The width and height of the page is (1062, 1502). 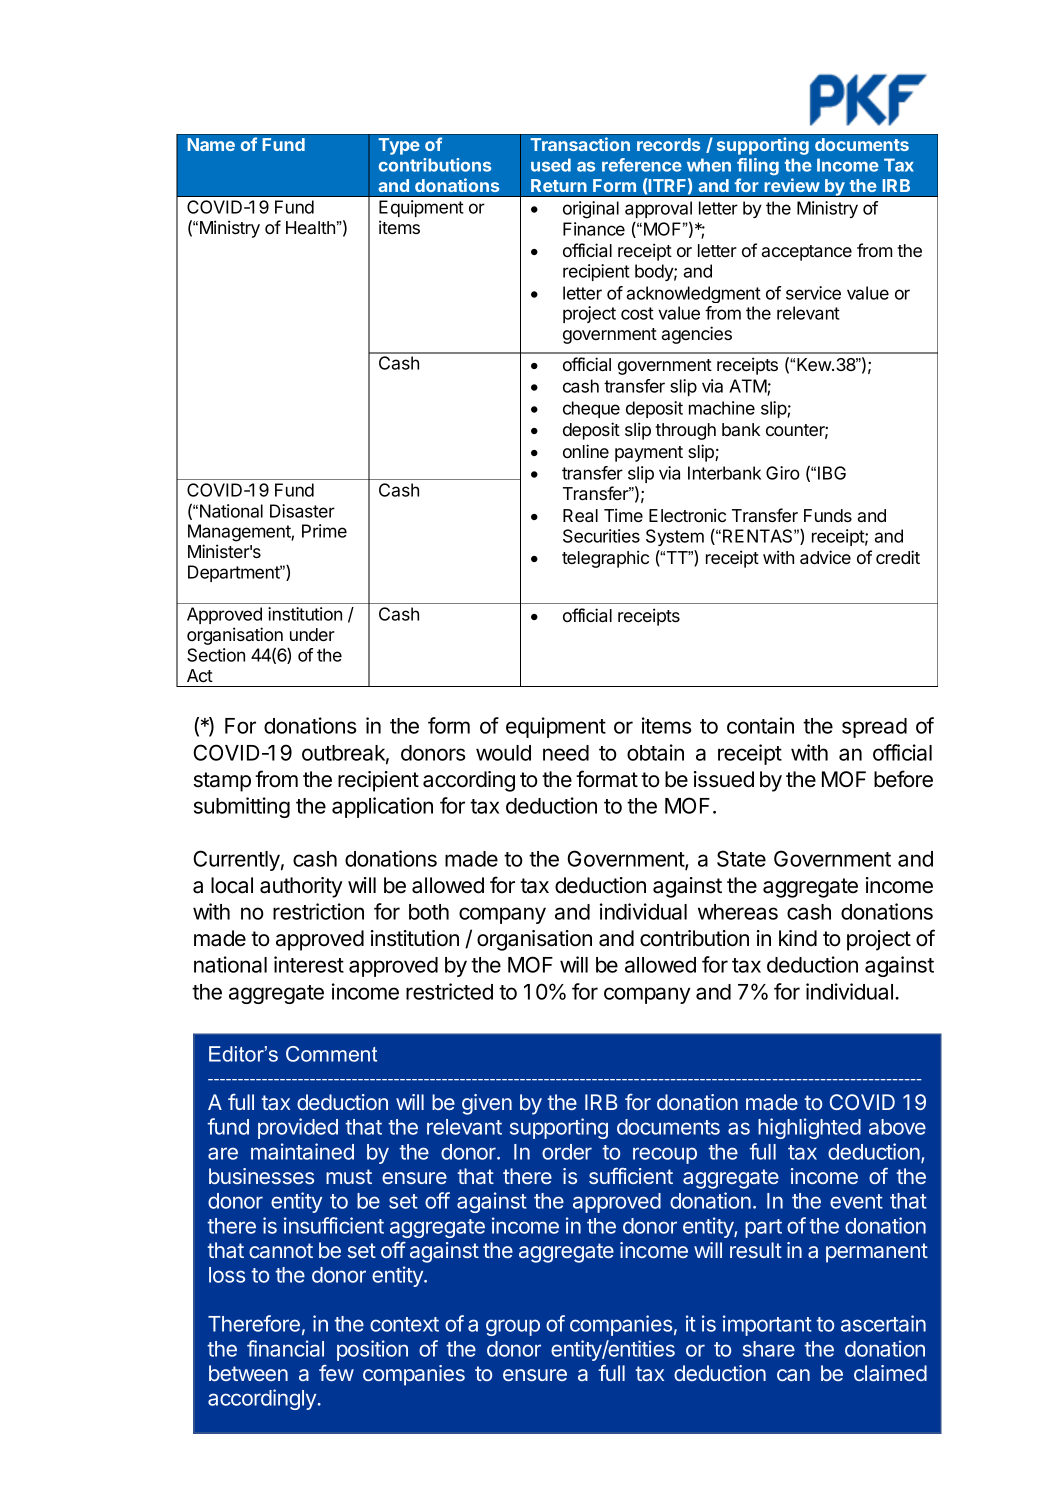 What do you see at coordinates (874, 728) in the page?
I see `spread` at bounding box center [874, 728].
